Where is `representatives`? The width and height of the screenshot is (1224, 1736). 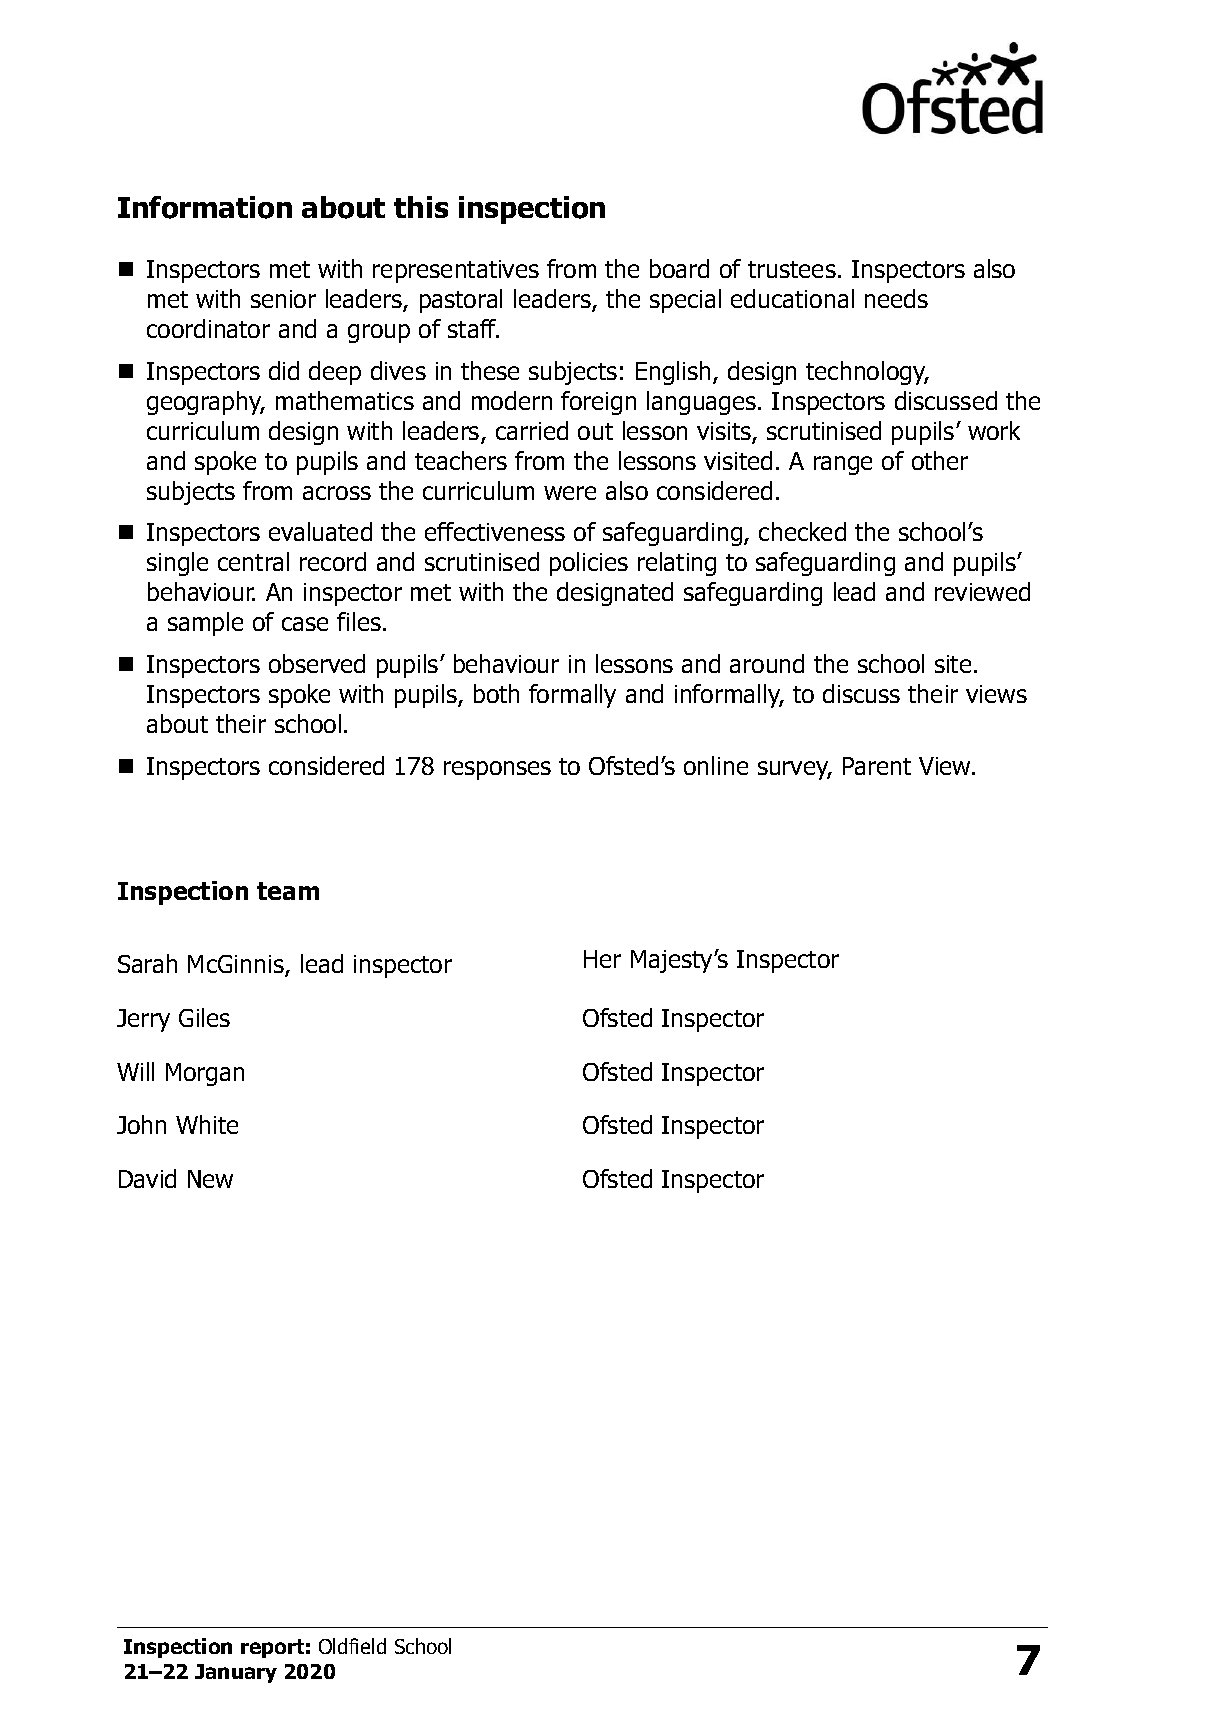
representatives is located at coordinates (456, 271).
